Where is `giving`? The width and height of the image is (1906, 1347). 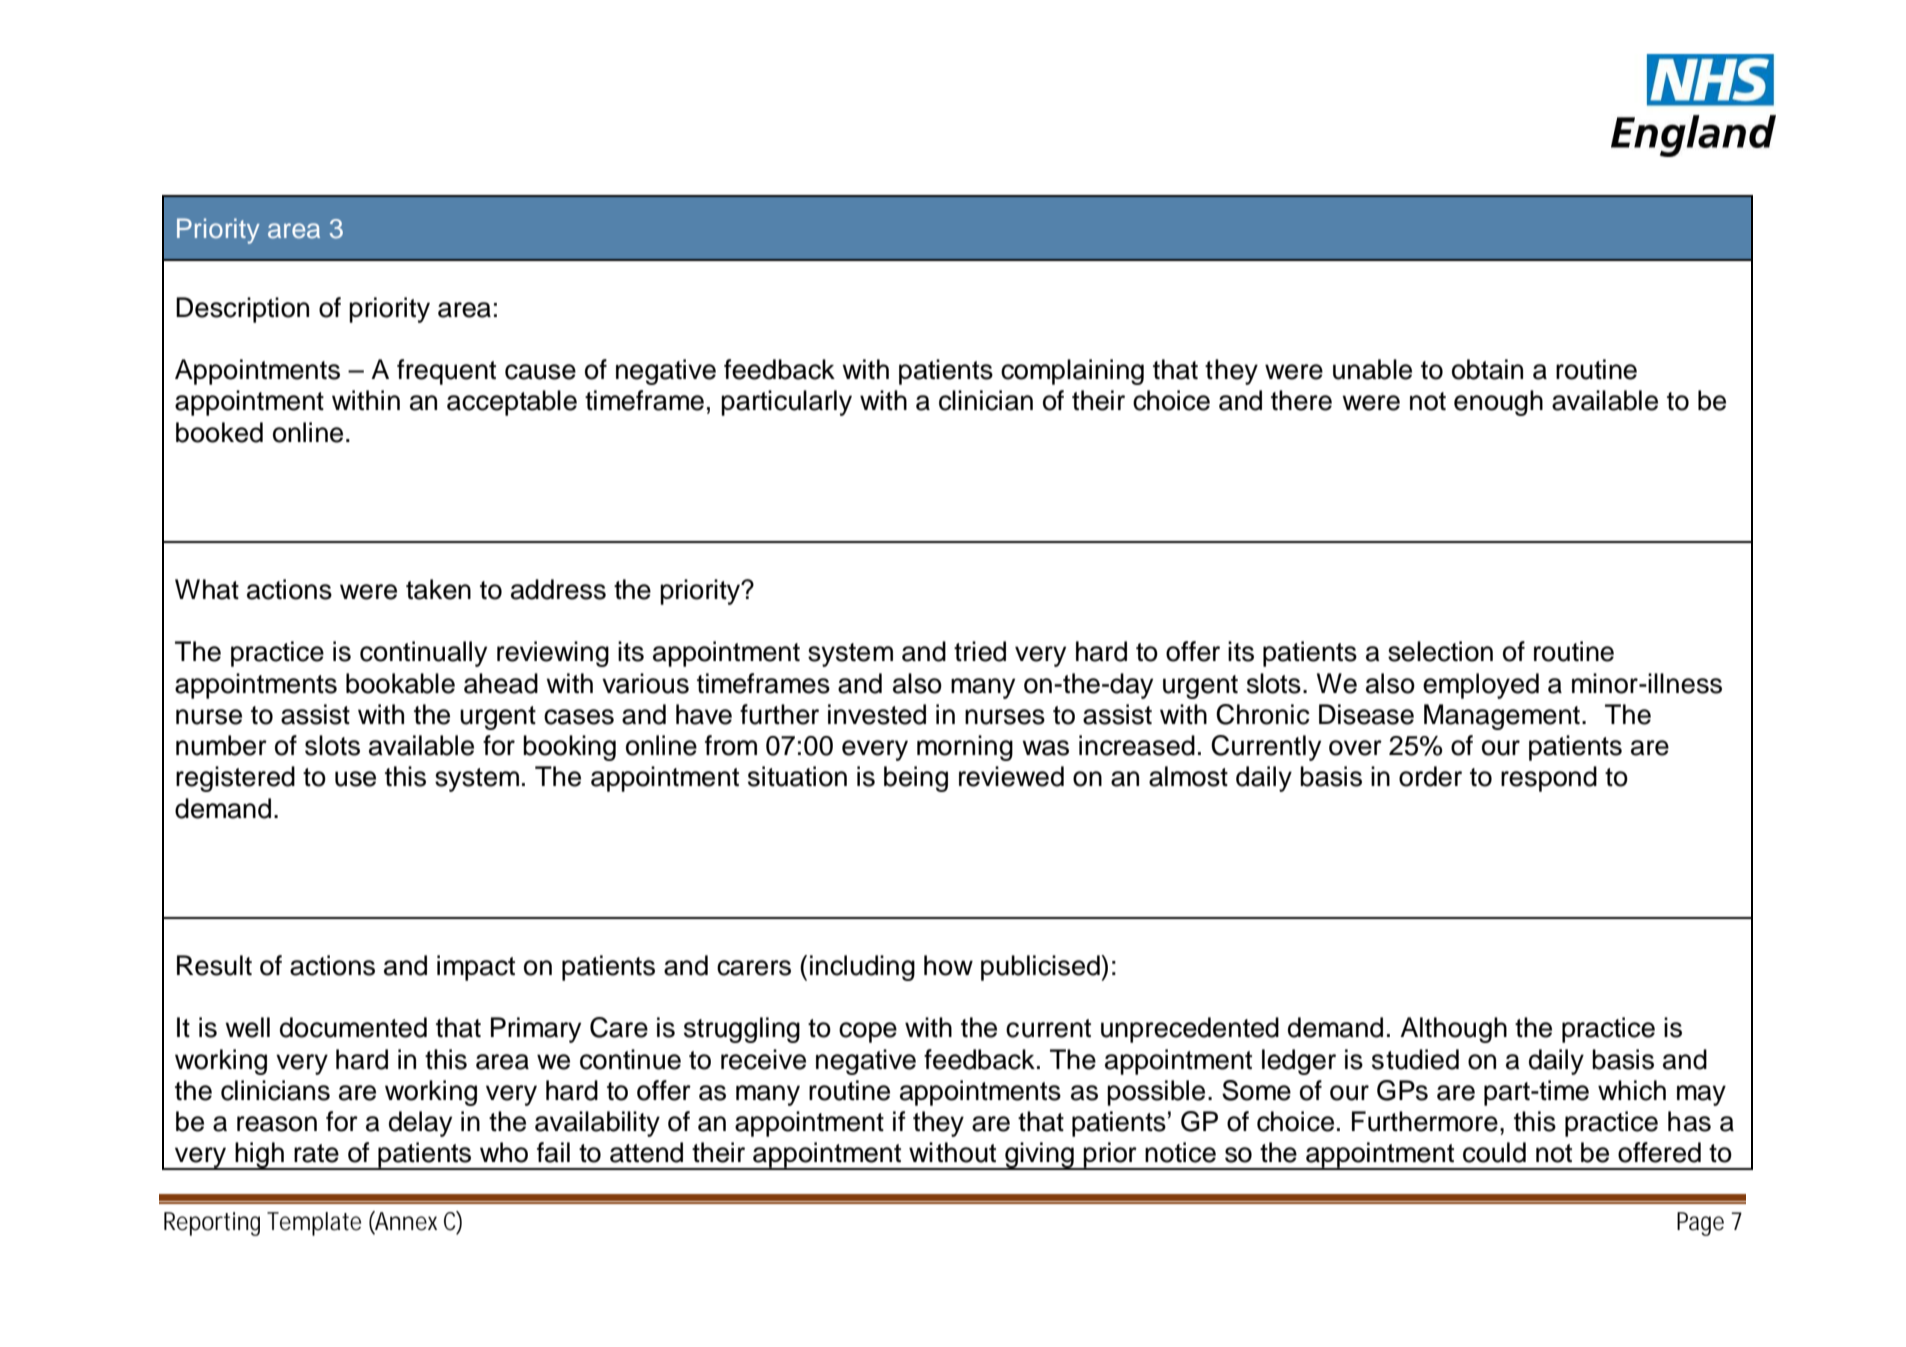 giving is located at coordinates (1039, 1156).
